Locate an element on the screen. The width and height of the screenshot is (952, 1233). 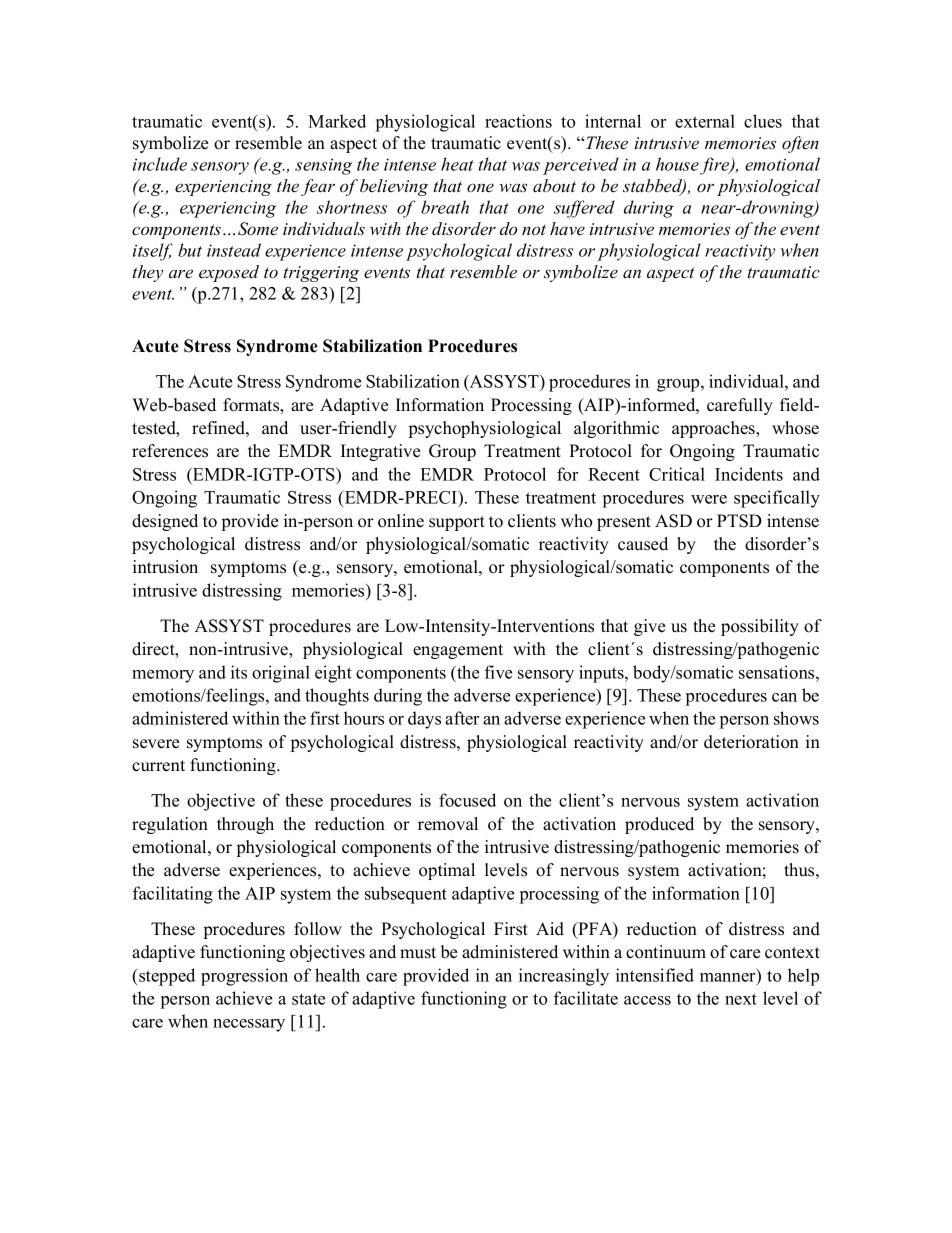
after is located at coordinates (462, 718).
